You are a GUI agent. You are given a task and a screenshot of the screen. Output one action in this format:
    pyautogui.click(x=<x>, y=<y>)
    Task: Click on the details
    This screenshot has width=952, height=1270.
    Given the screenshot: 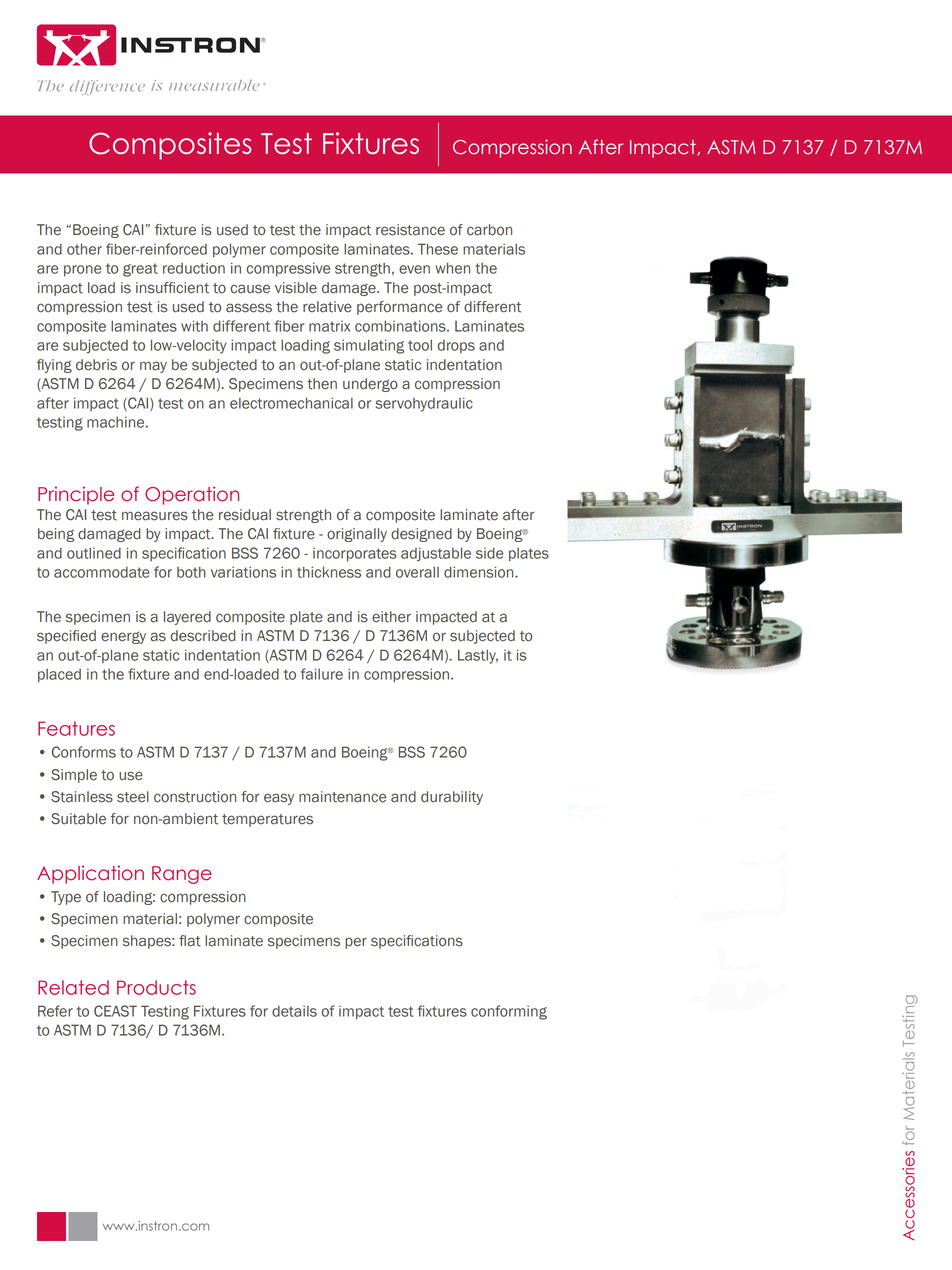 What is the action you would take?
    pyautogui.click(x=294, y=1011)
